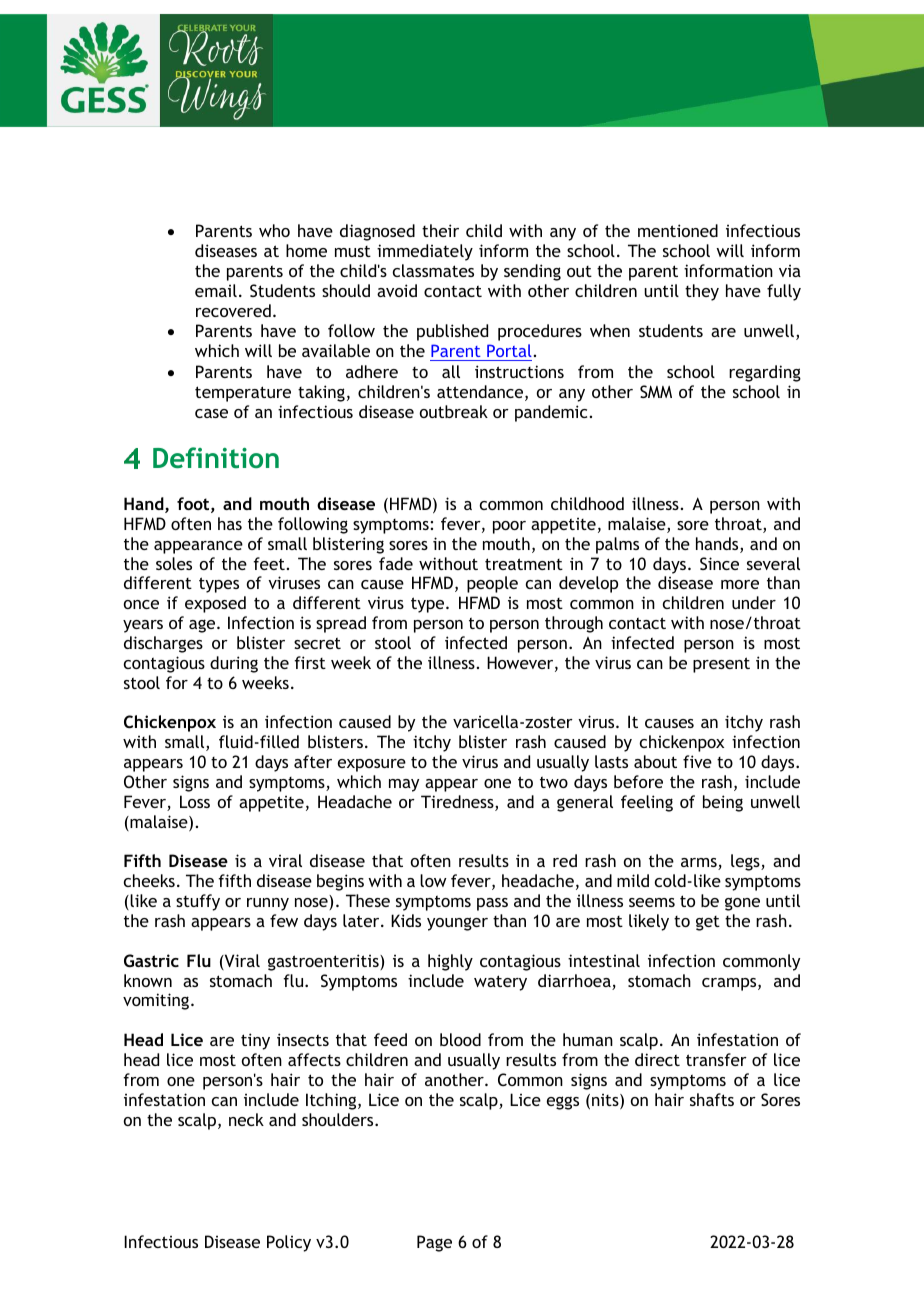 This screenshot has height=1307, width=924. What do you see at coordinates (433, 270) in the screenshot?
I see `classmates` at bounding box center [433, 270].
